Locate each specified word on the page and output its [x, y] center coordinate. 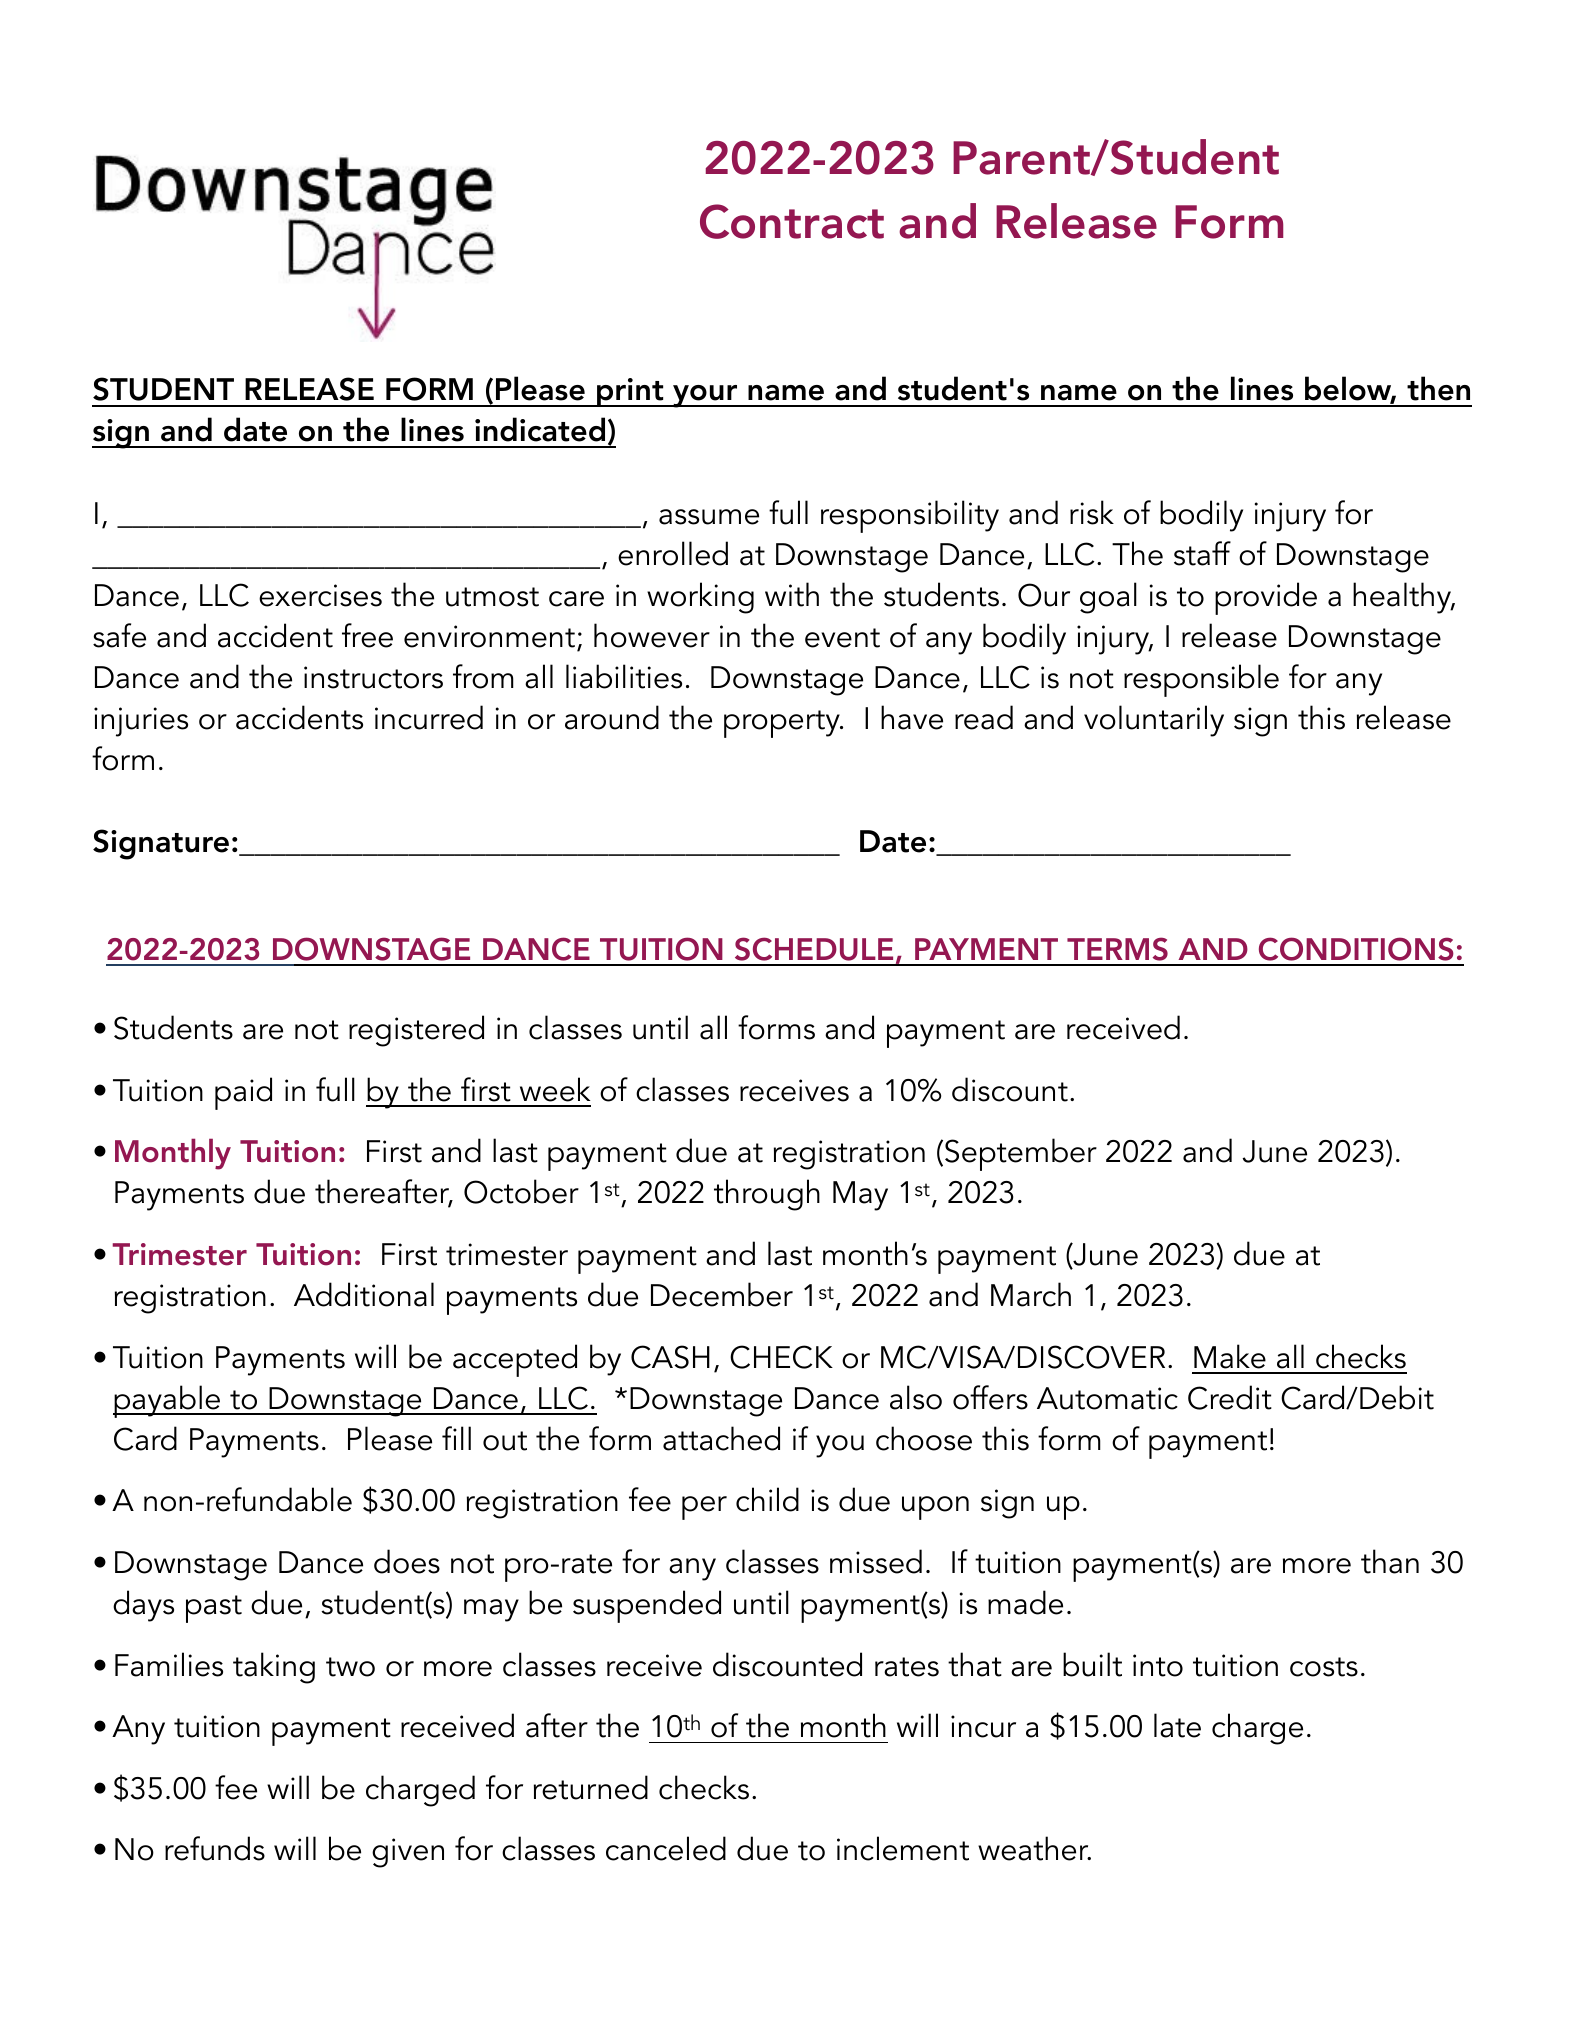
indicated [540, 429]
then [1438, 388]
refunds [215, 1848]
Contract [792, 221]
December [722, 1294]
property [783, 724]
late [1177, 1725]
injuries [141, 722]
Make [1230, 1356]
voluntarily [1154, 721]
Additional [364, 1294]
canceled [666, 1848]
